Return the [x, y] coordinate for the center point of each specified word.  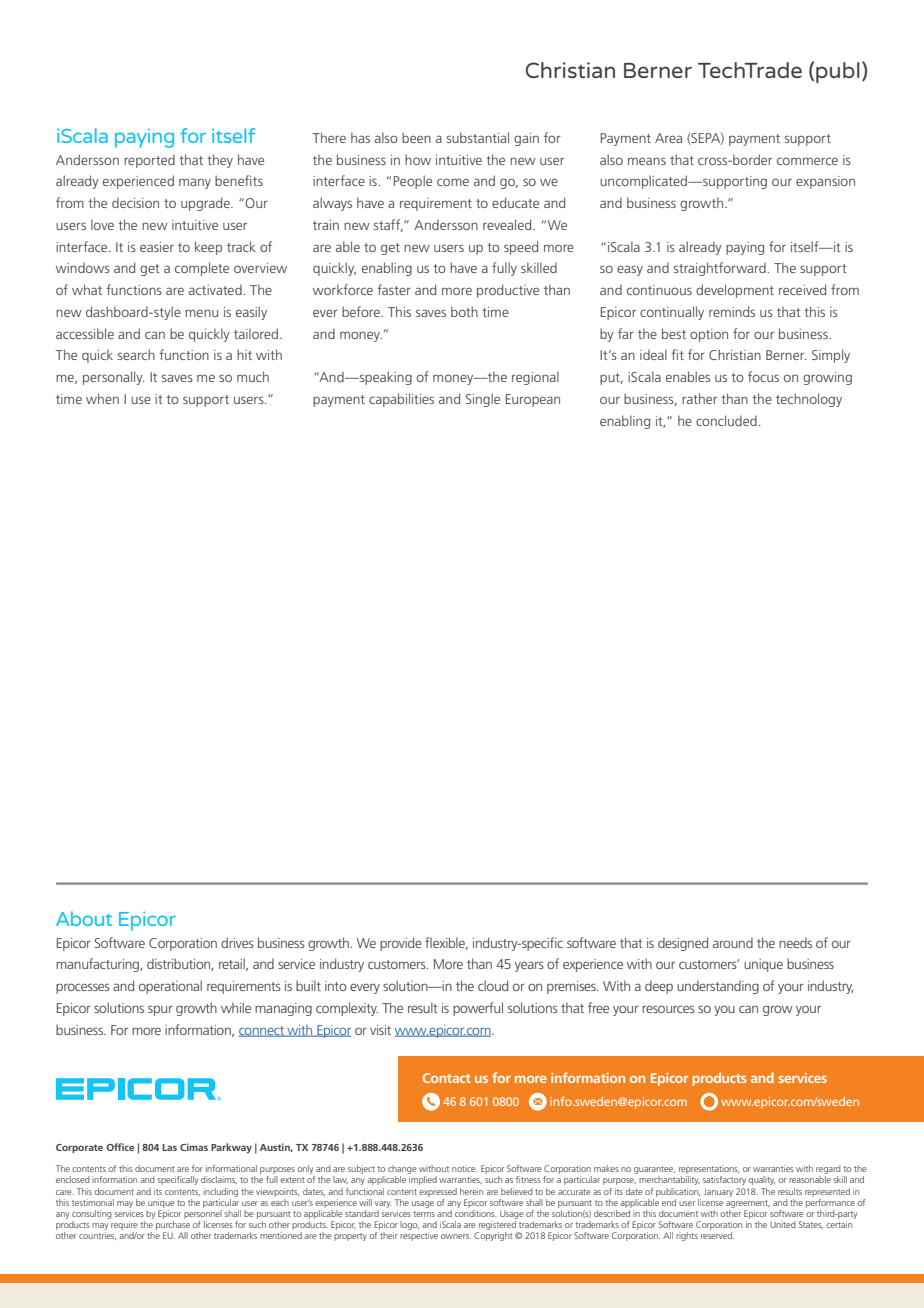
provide [401, 944]
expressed [438, 1192]
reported [149, 161]
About [84, 918]
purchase [173, 1227]
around [733, 942]
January [718, 1192]
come [453, 182]
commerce [807, 161]
